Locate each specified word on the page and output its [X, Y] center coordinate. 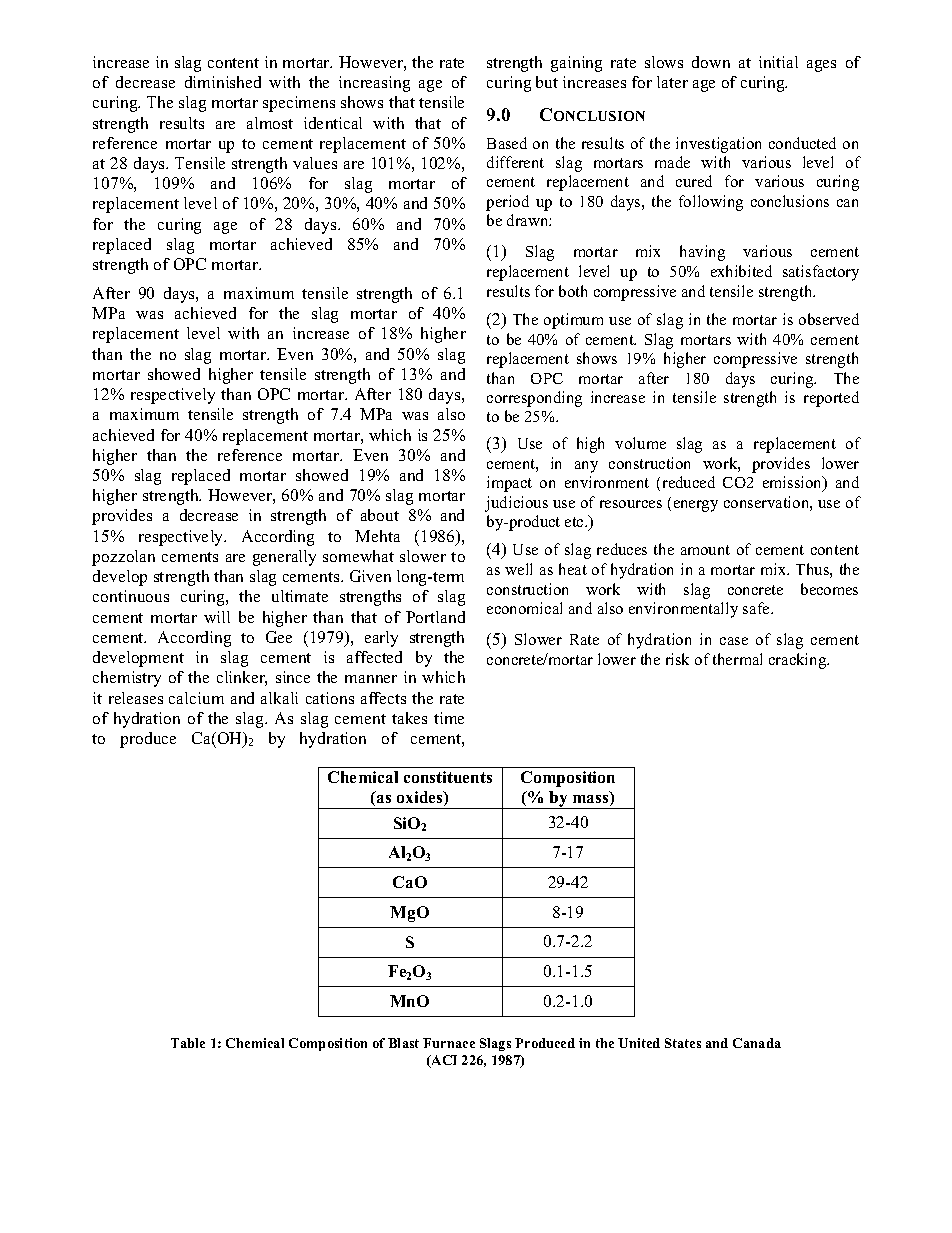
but [547, 82]
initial [778, 62]
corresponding [534, 399]
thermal [737, 659]
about [380, 515]
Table [188, 1043]
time [449, 718]
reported [831, 399]
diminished [223, 82]
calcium [196, 698]
